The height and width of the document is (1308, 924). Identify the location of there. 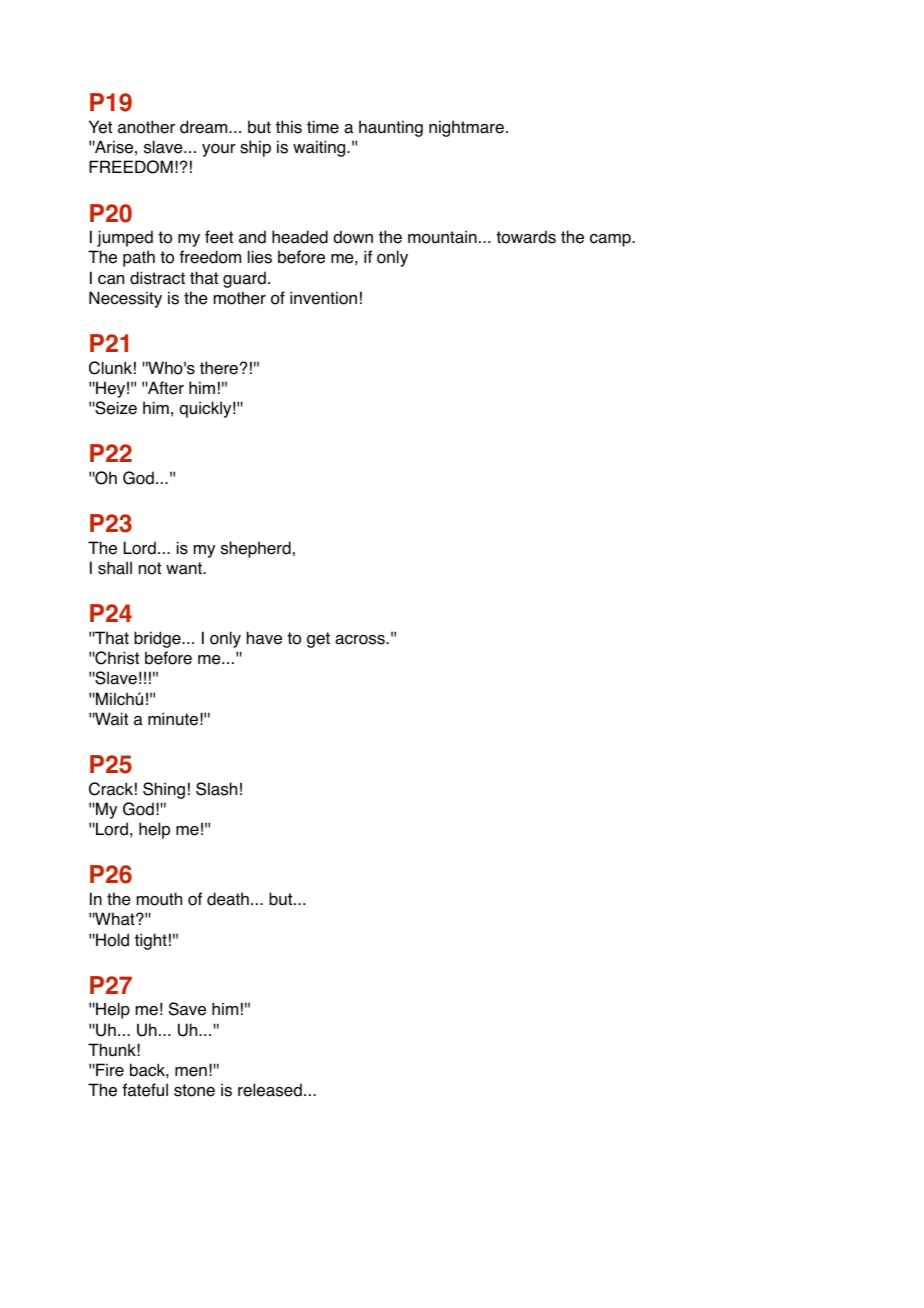
(219, 368).
